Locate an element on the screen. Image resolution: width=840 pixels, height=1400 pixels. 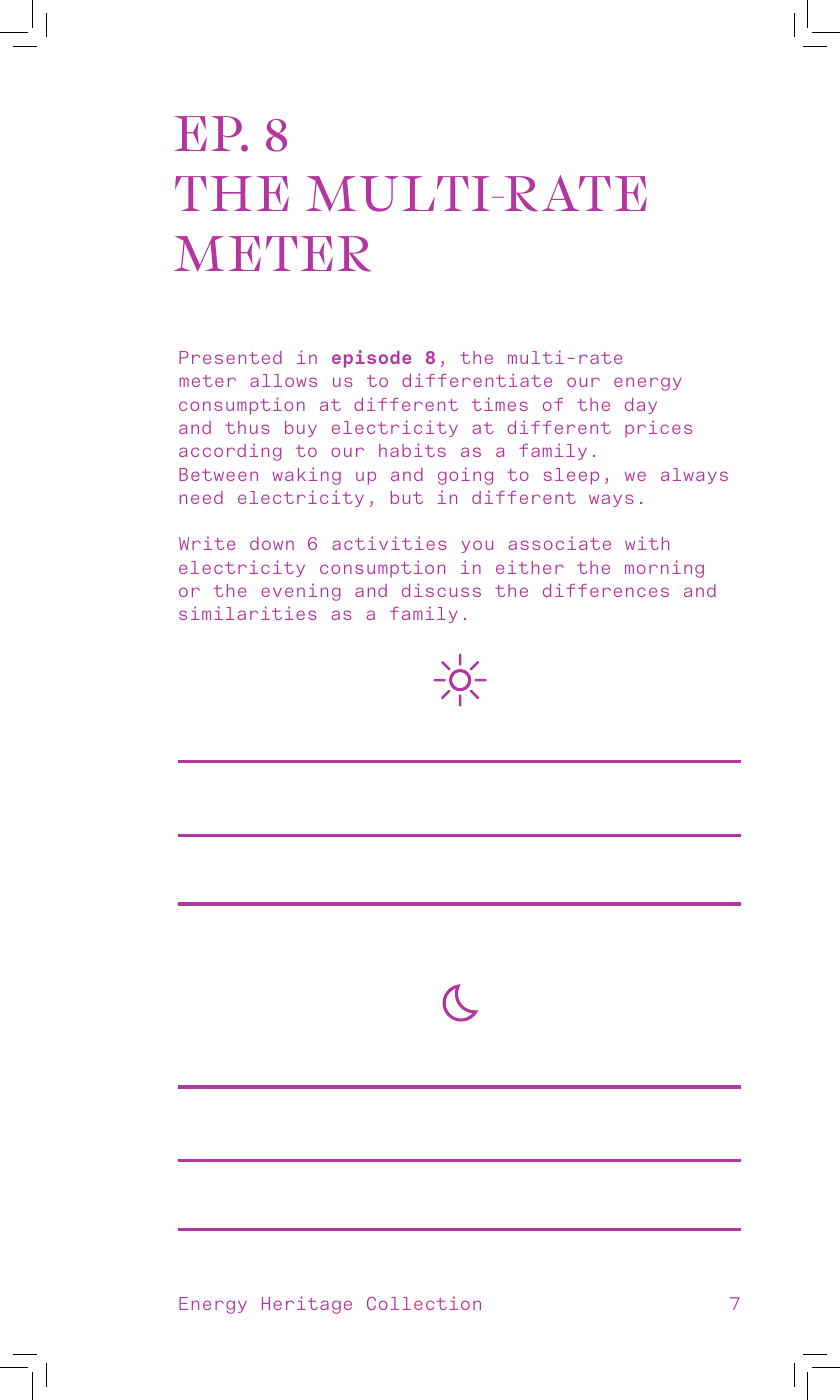
discuss is located at coordinates (441, 590).
